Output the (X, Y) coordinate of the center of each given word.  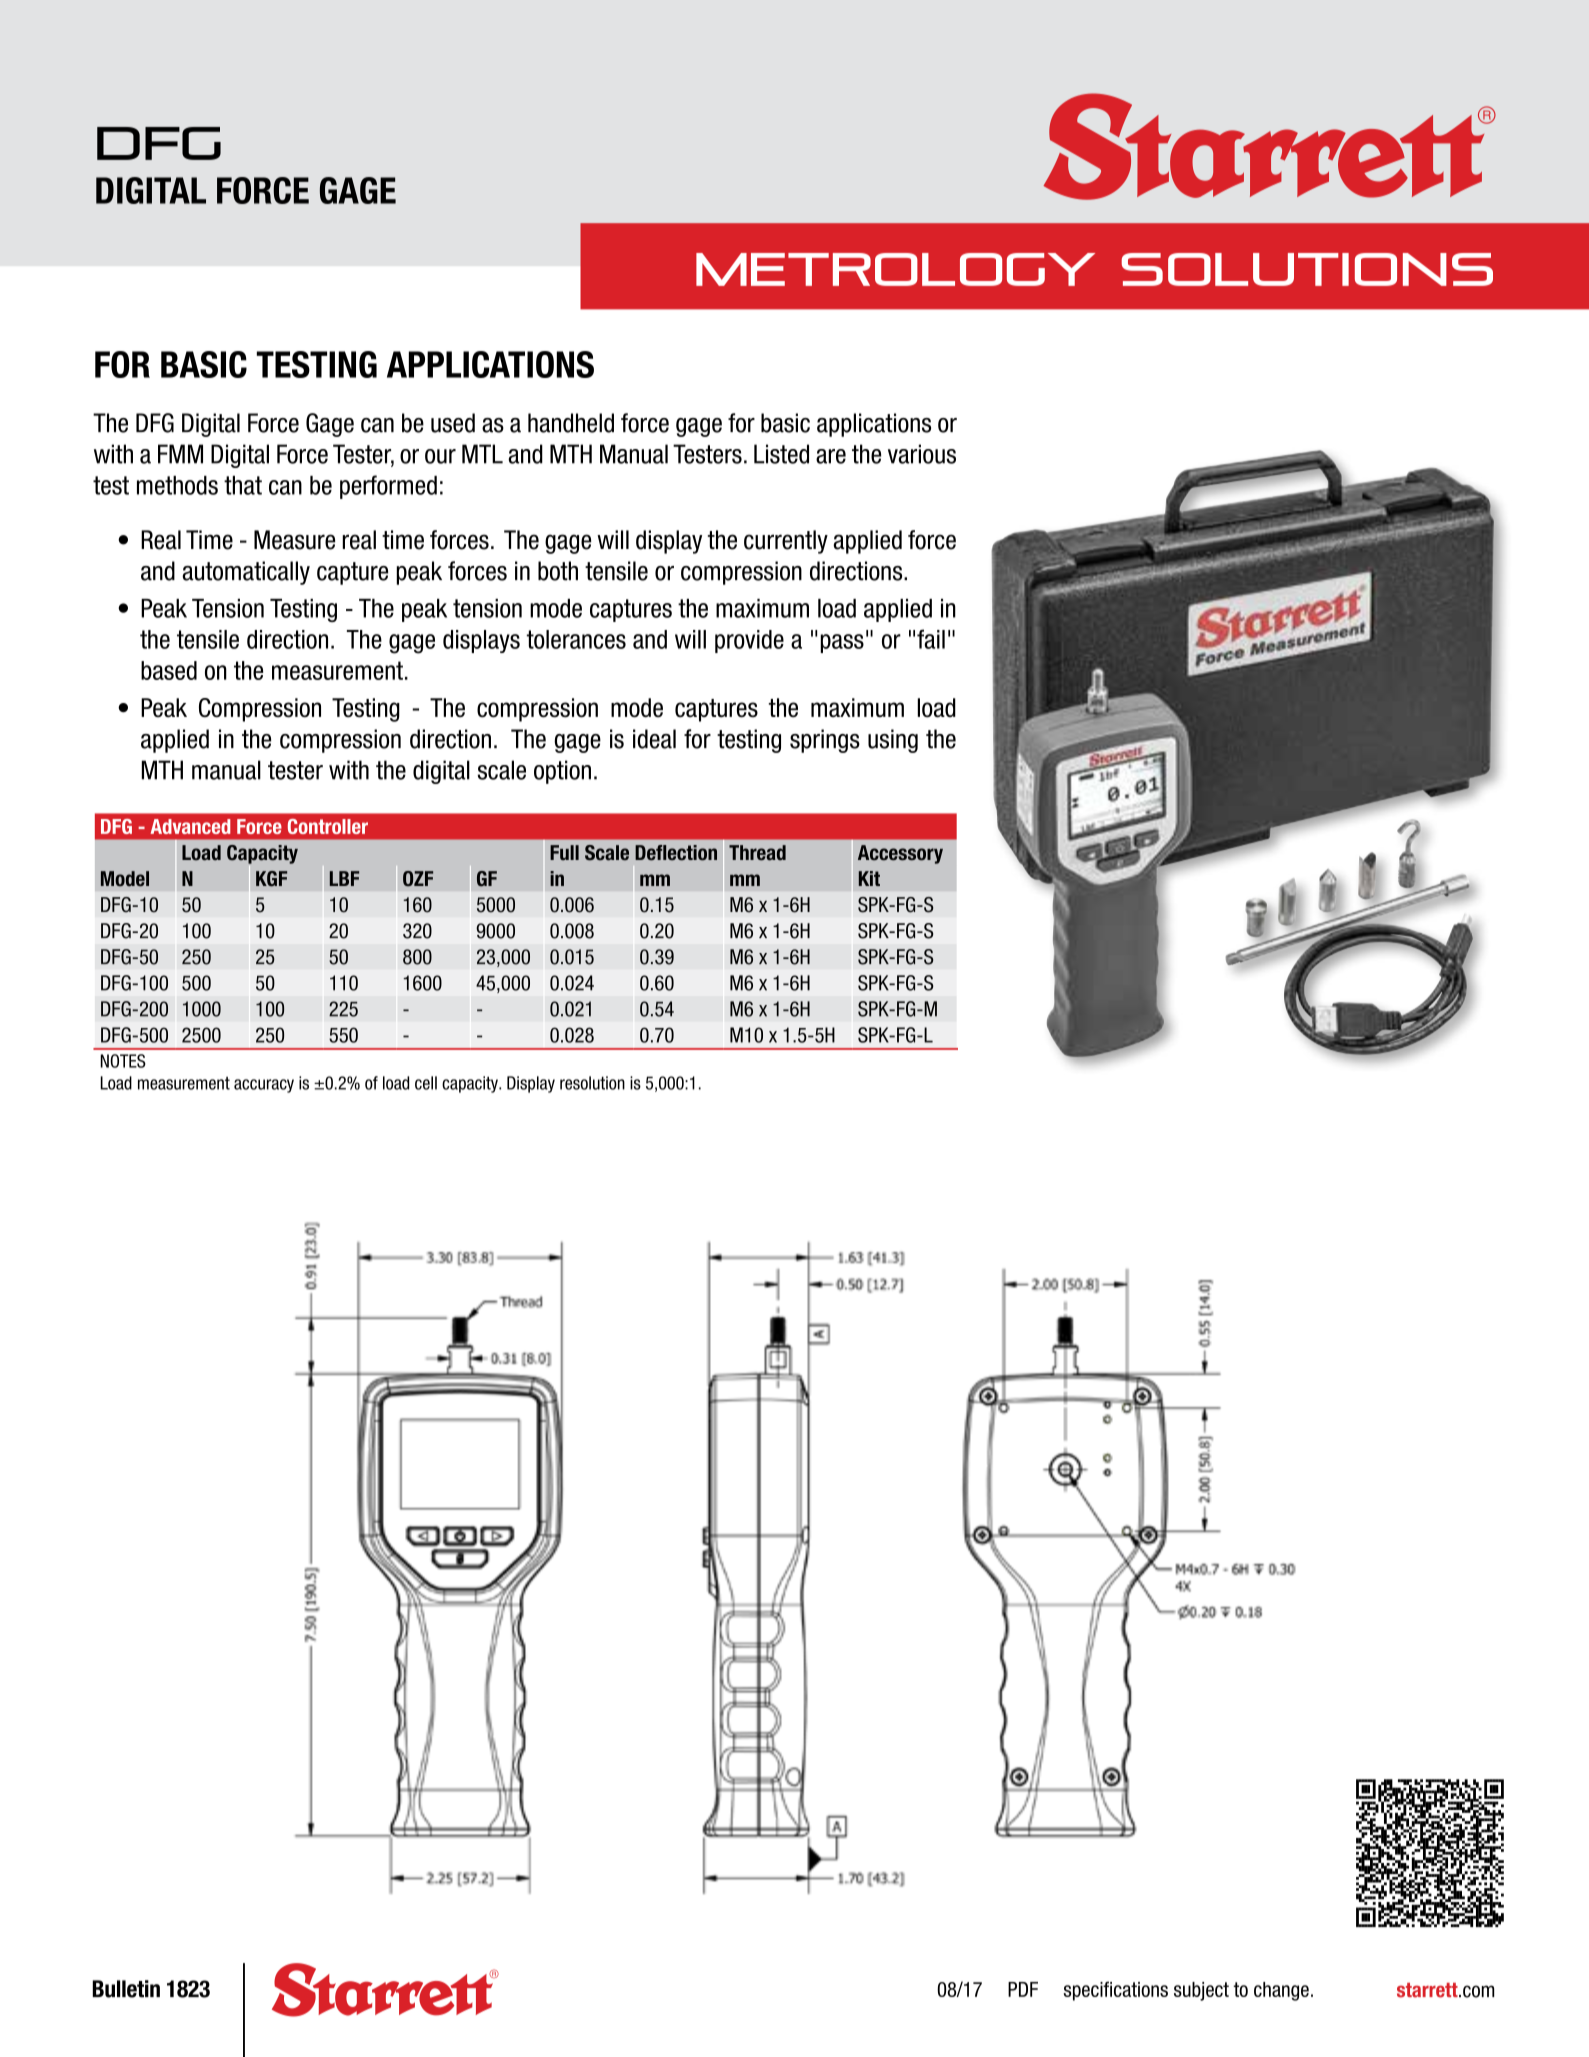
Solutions (1307, 269)
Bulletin (126, 1989)
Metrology (895, 269)
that (243, 485)
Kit (869, 878)
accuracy (264, 1086)
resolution (592, 1083)
